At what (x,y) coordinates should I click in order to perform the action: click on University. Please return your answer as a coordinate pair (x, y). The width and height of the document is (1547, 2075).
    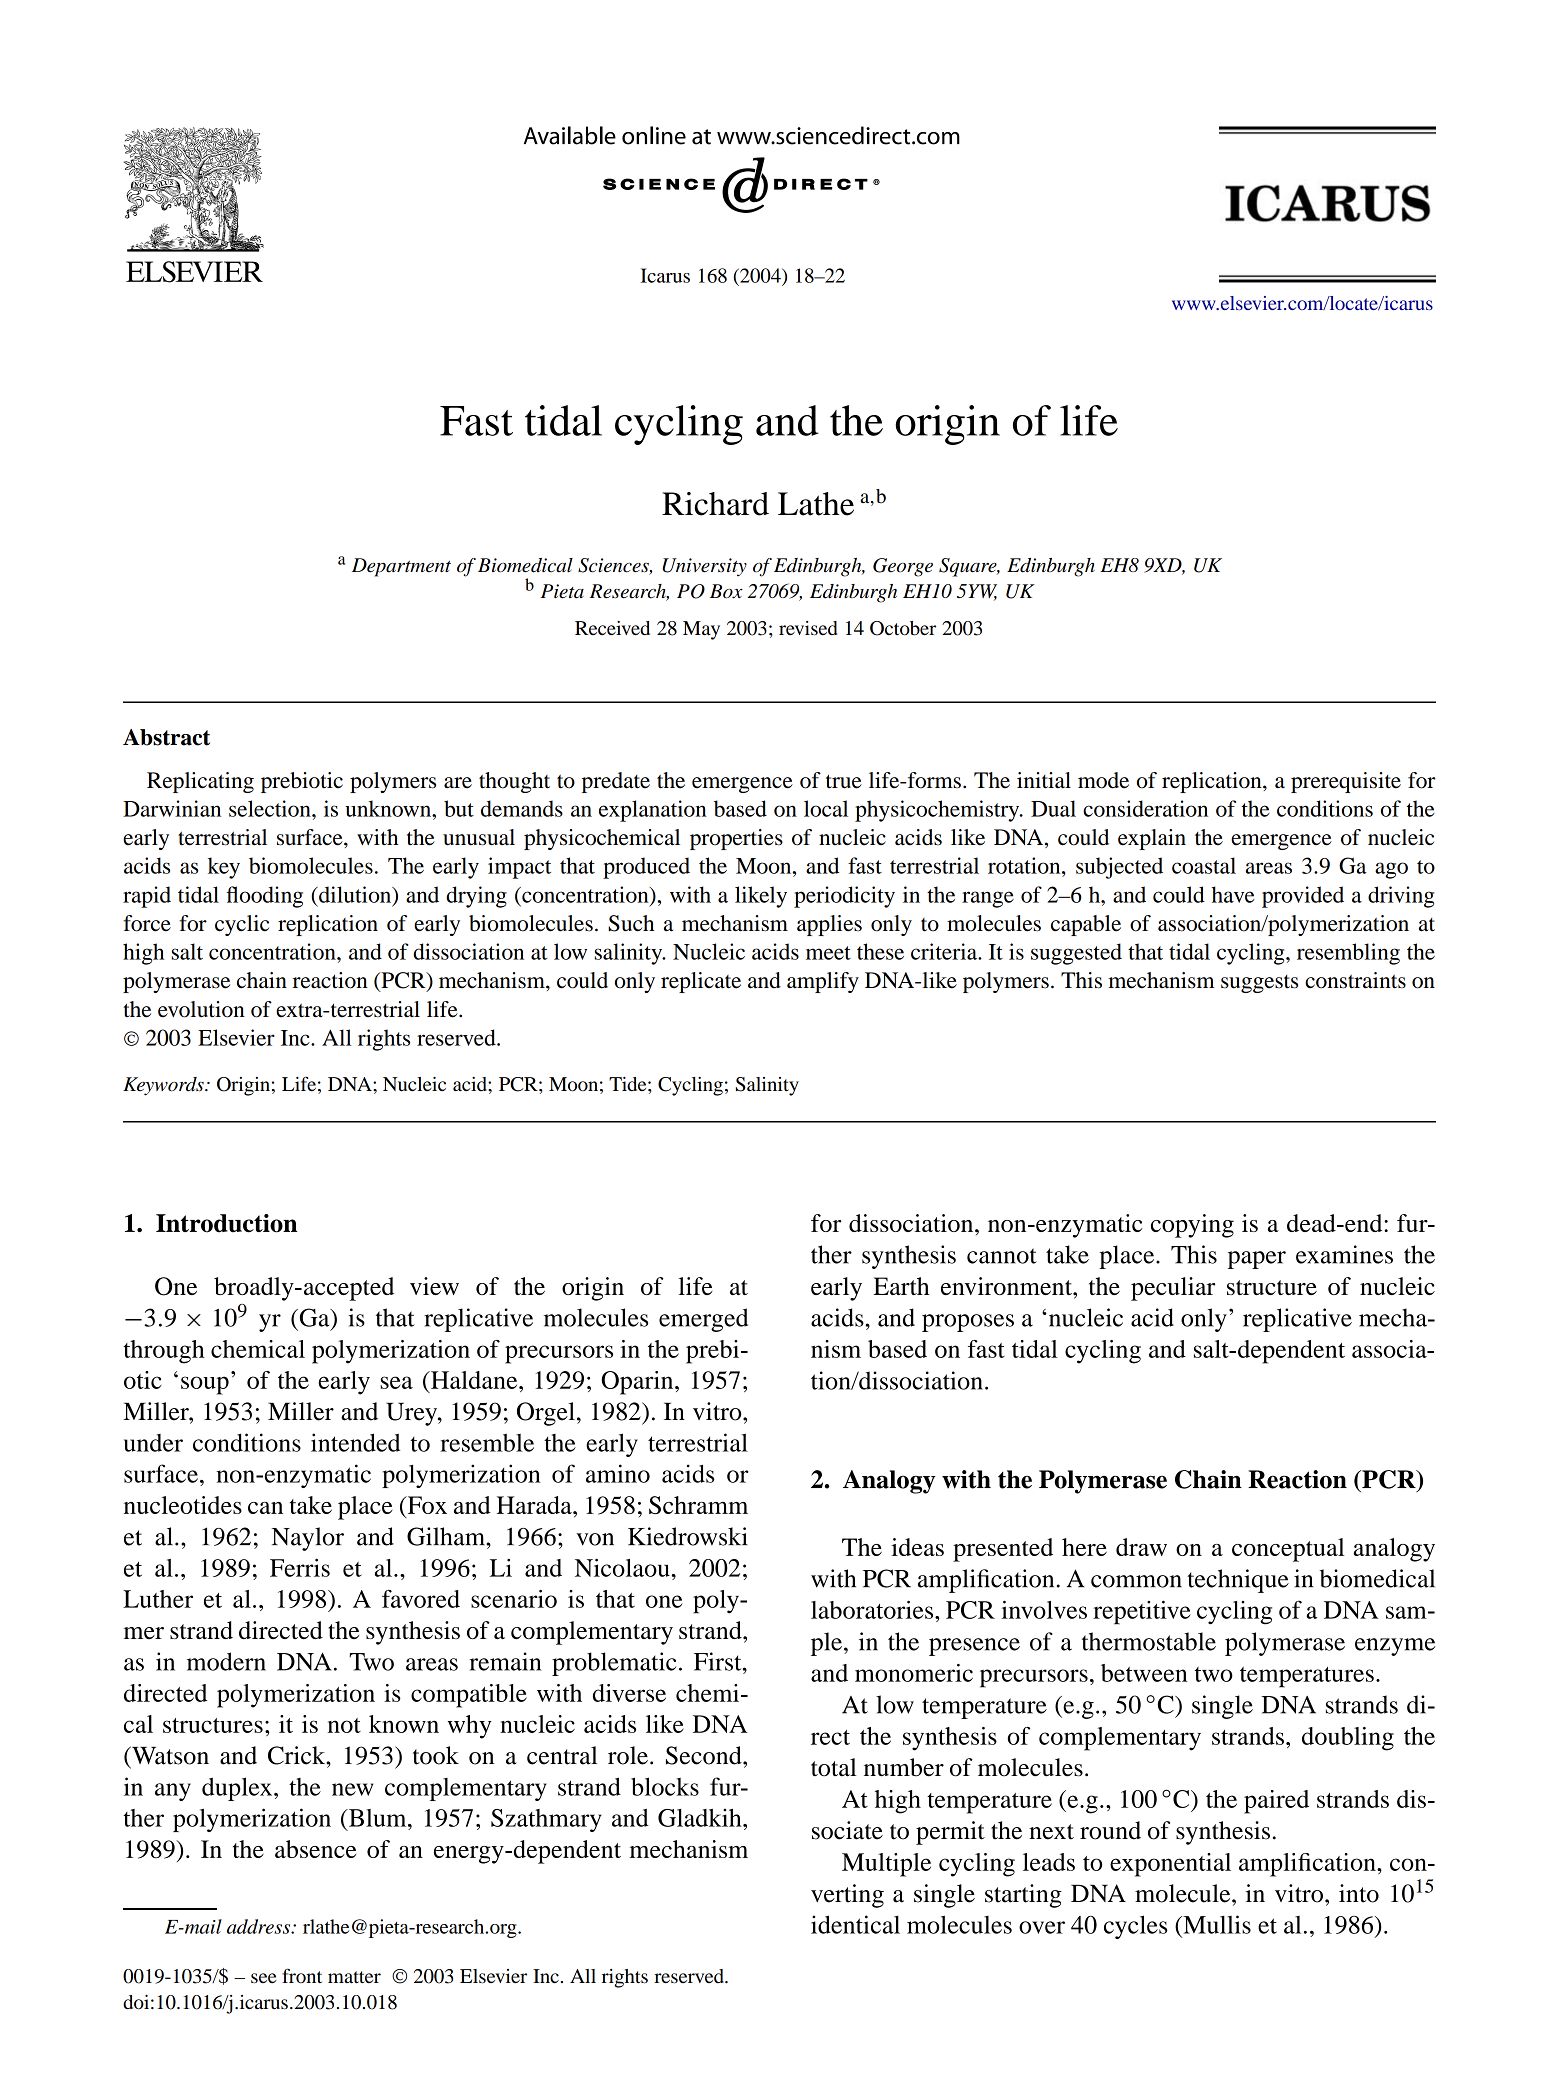
    Looking at the image, I should click on (704, 567).
